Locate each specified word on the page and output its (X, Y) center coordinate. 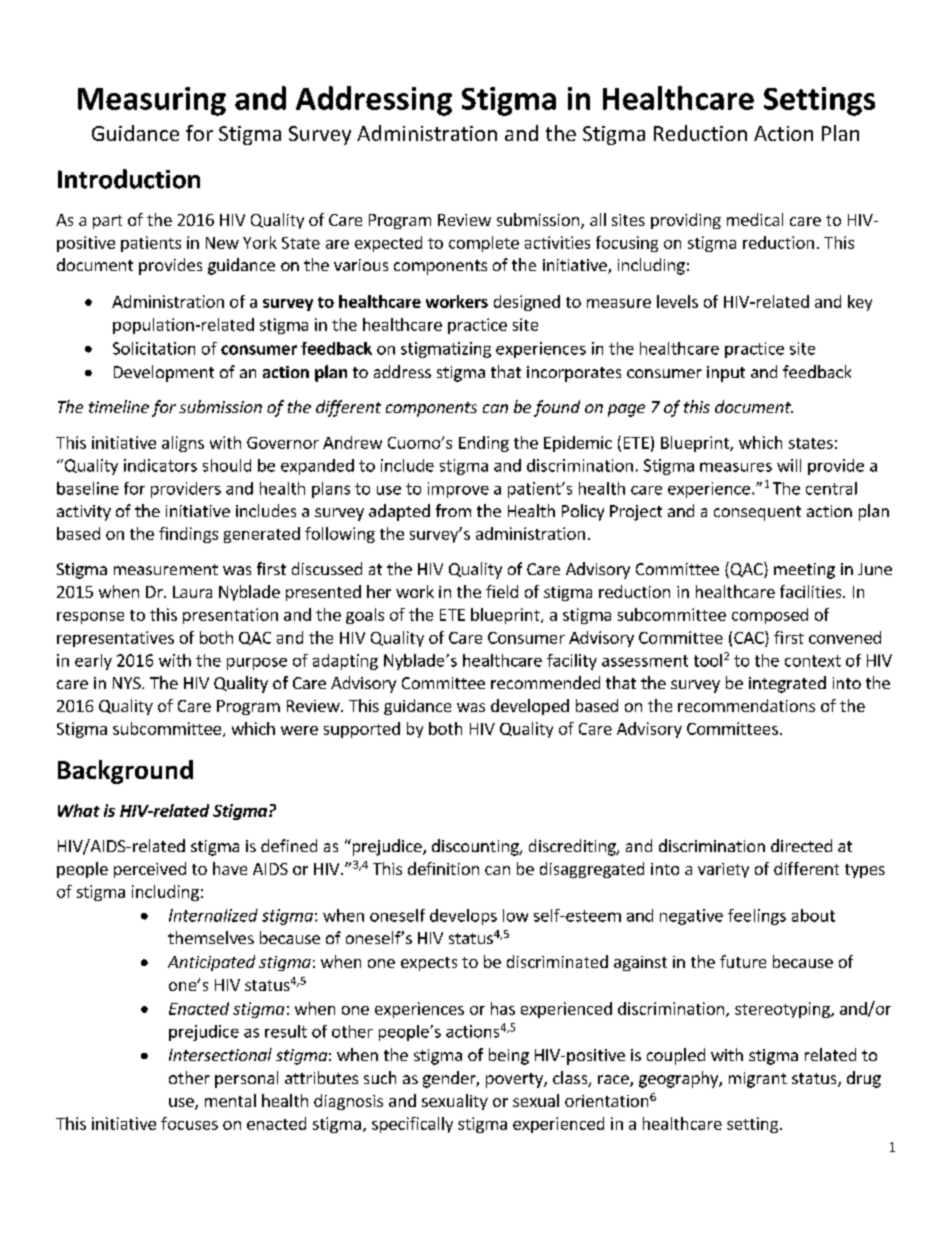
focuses (189, 1123)
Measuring (152, 101)
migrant (758, 1080)
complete (484, 244)
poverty (515, 1080)
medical (755, 219)
